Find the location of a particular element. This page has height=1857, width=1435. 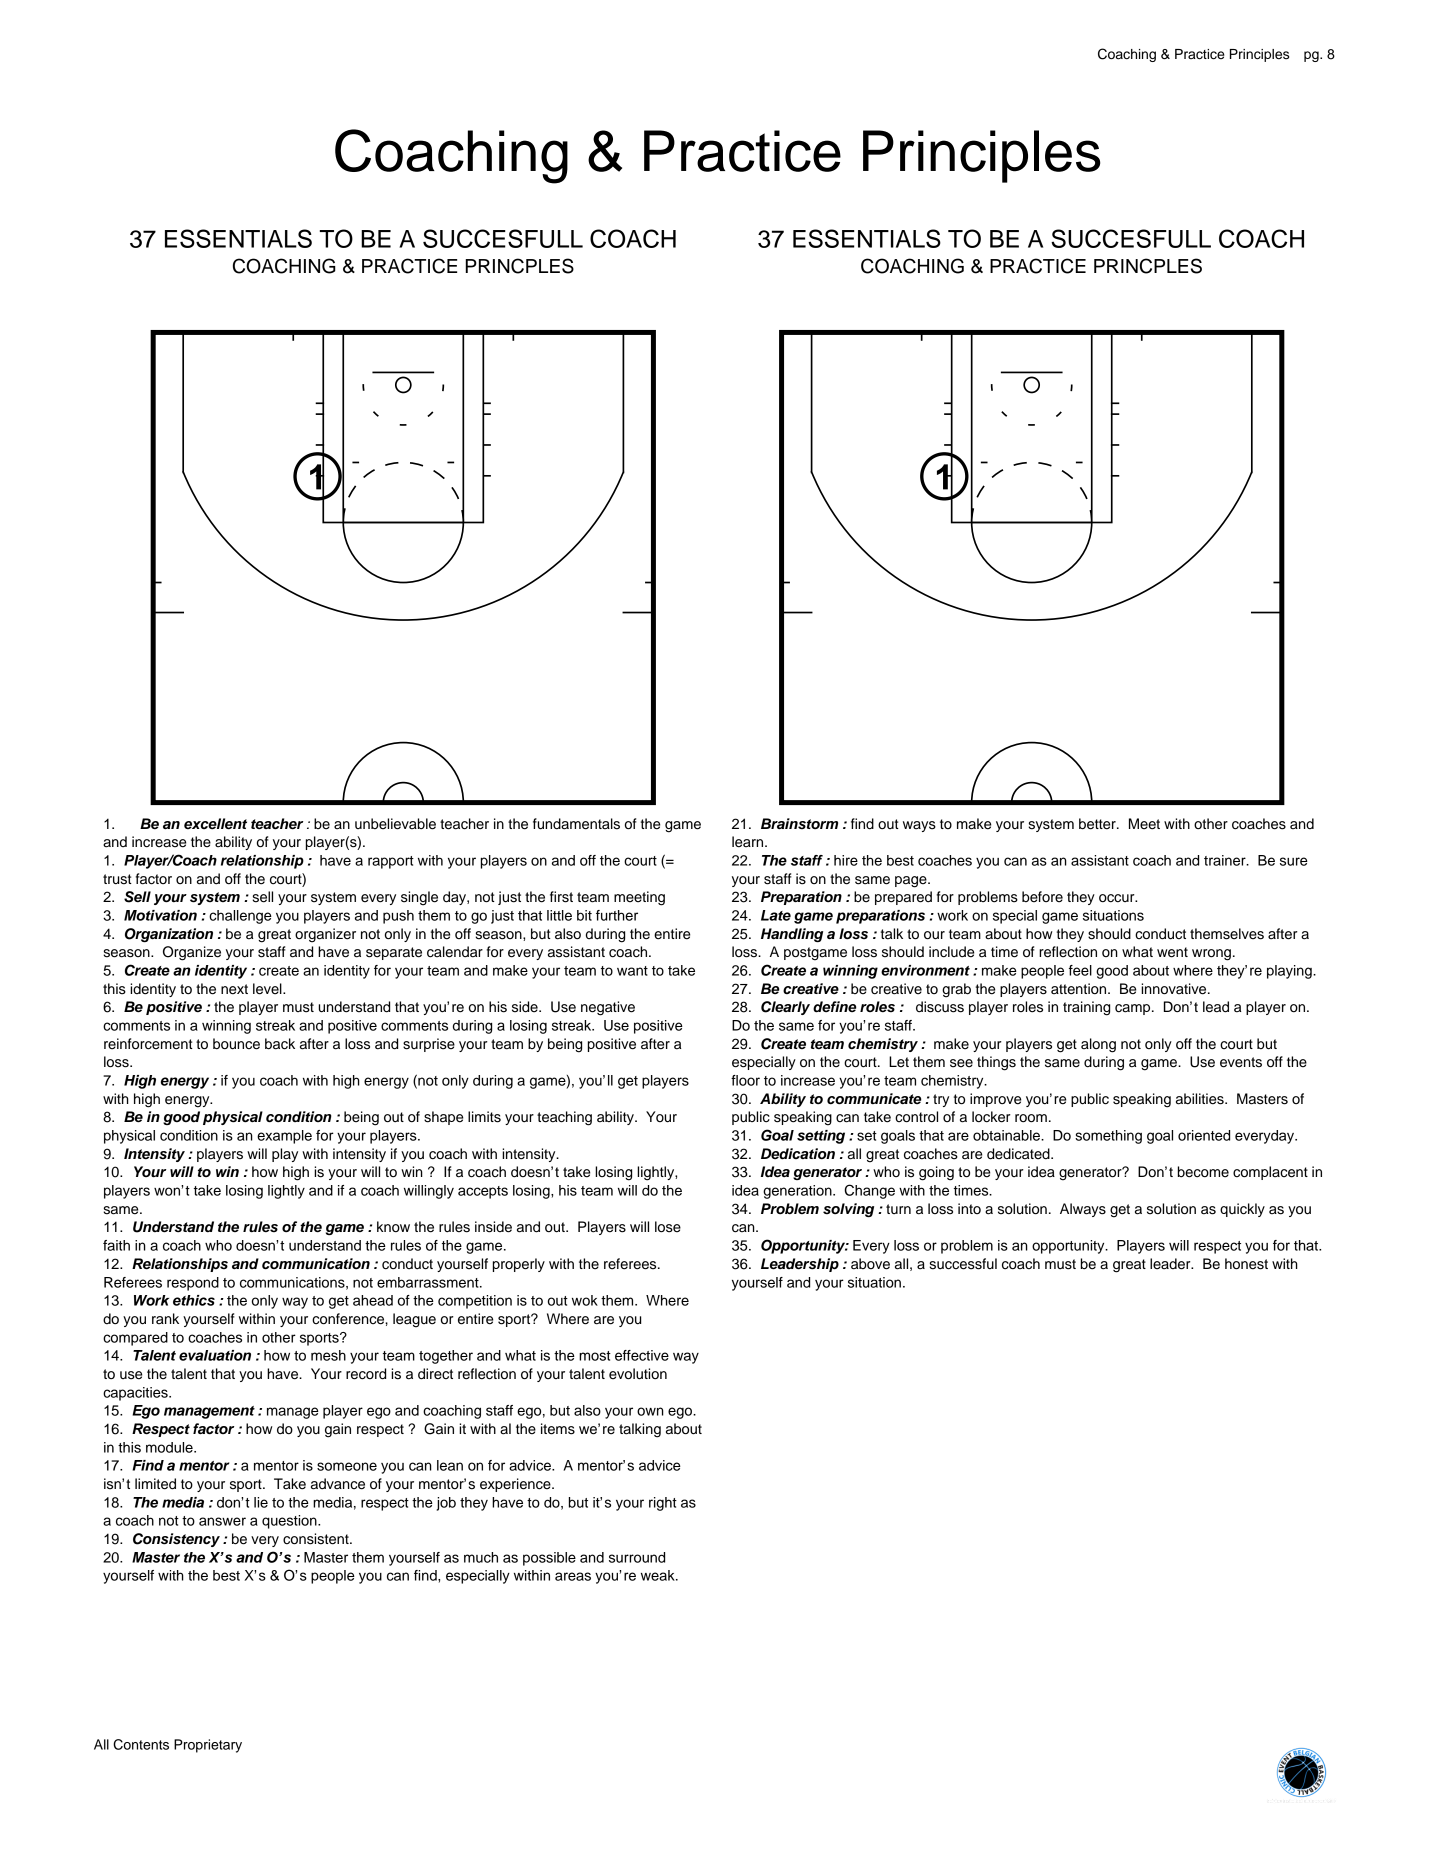

honest is located at coordinates (1246, 1264).
